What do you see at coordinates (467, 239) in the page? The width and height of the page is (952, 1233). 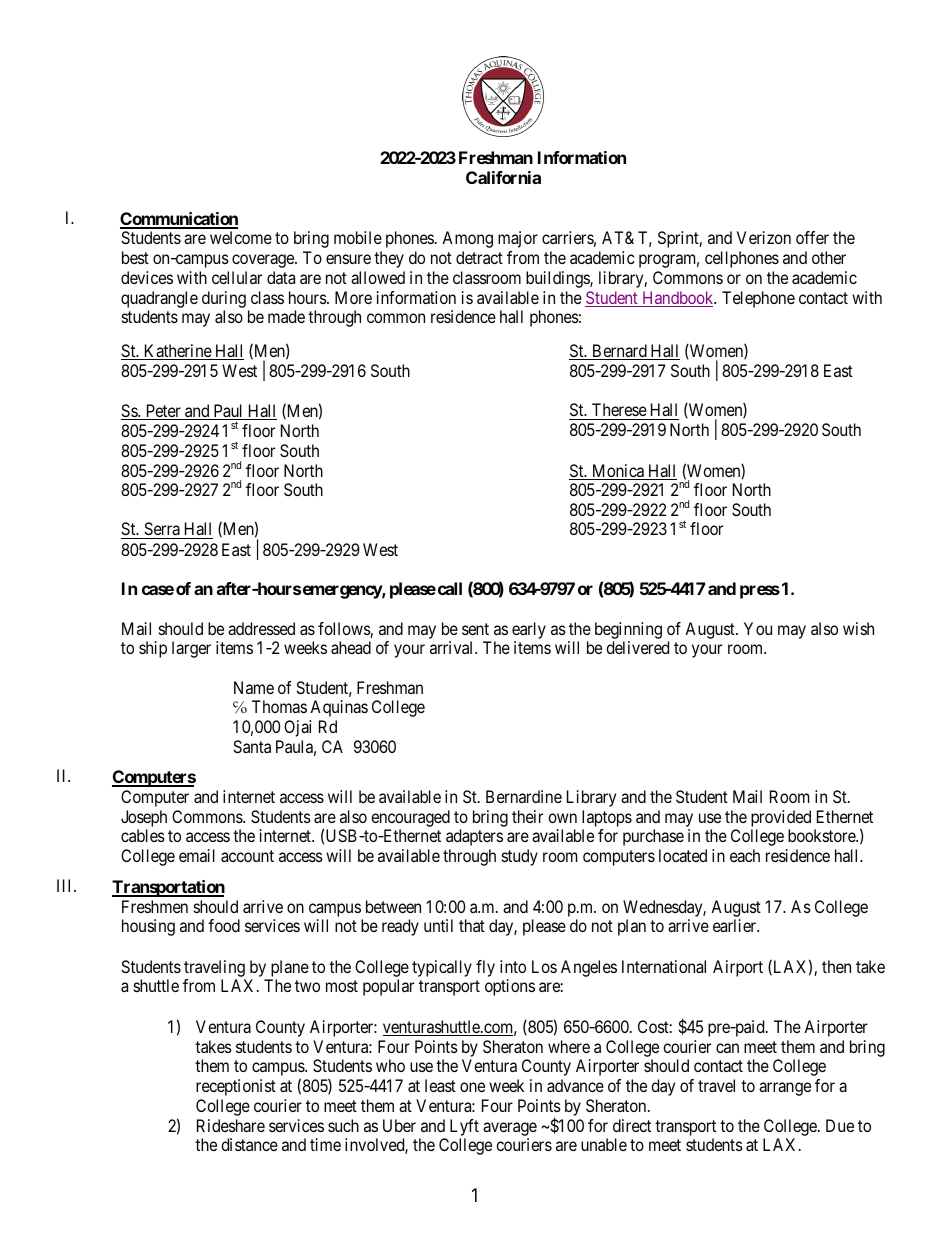 I see `Among` at bounding box center [467, 239].
